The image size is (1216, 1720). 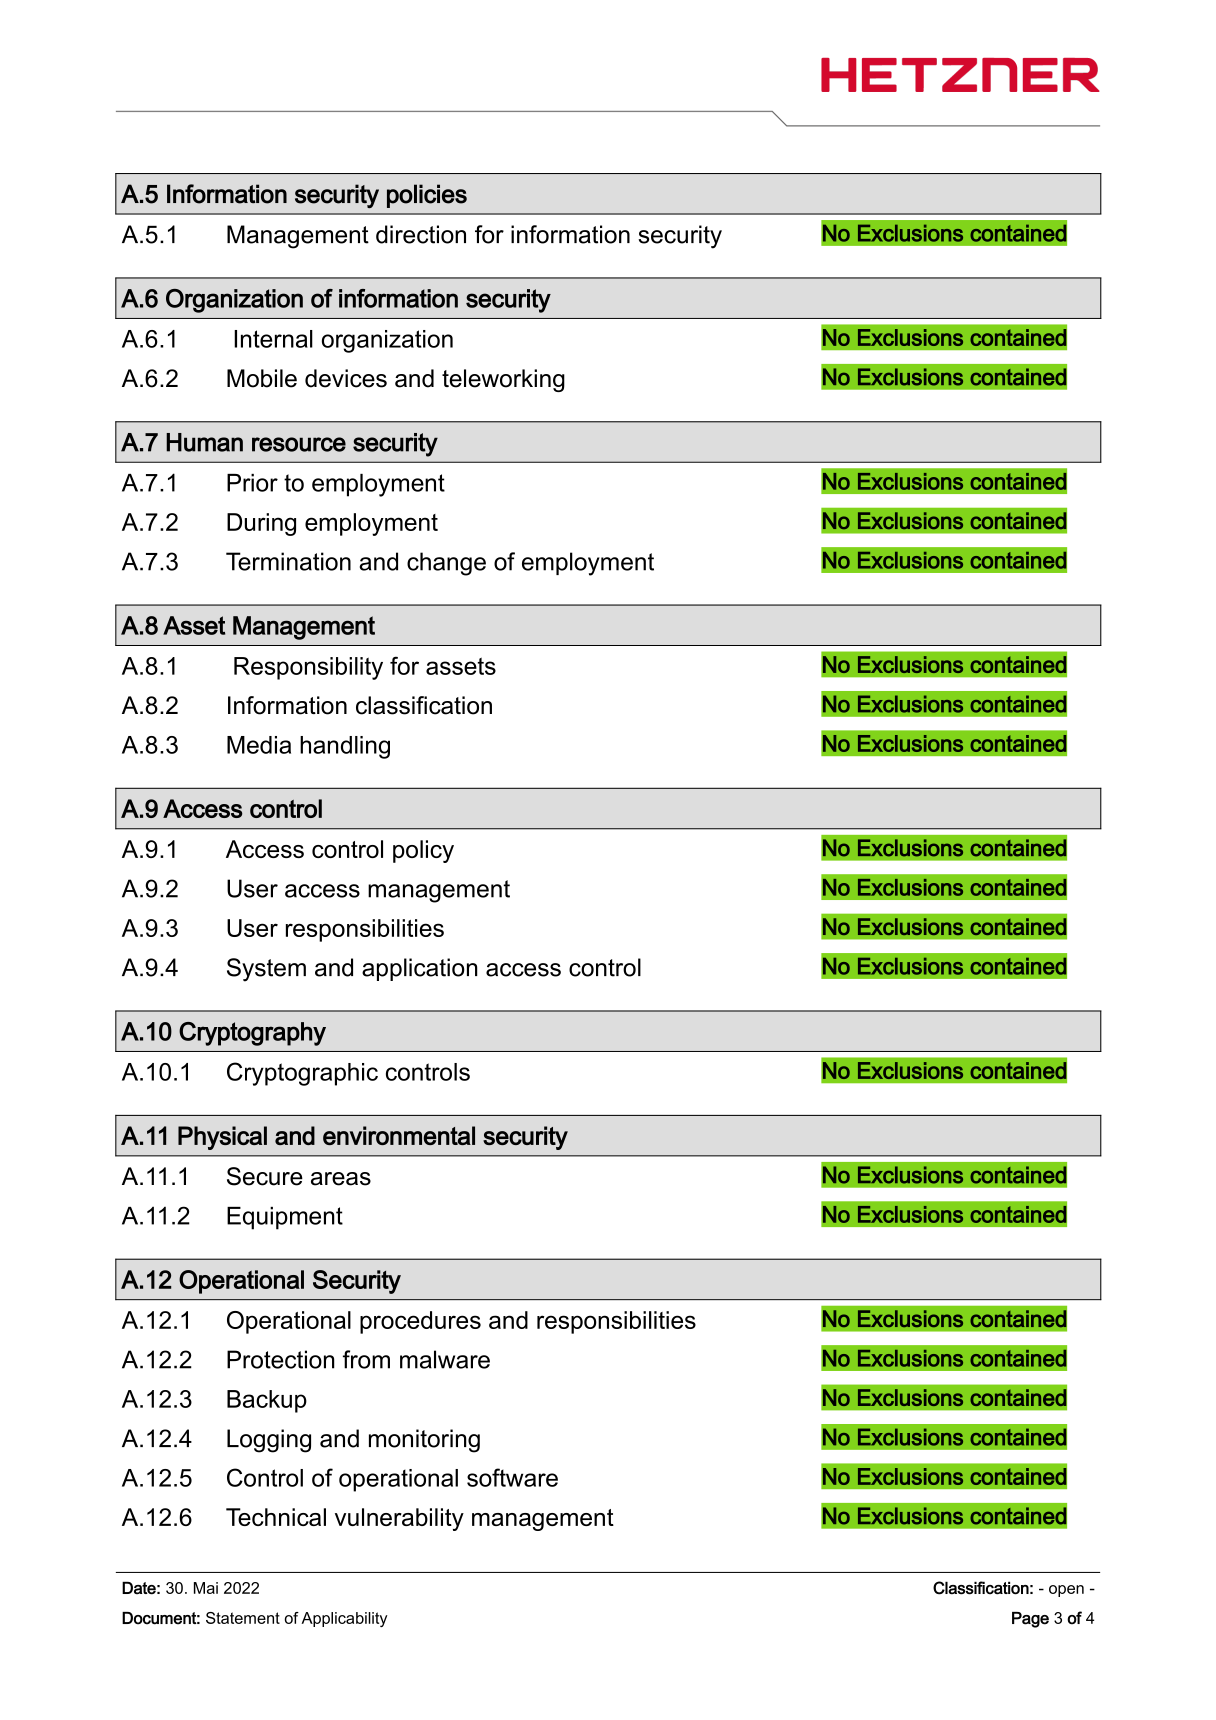 What do you see at coordinates (420, 1322) in the page?
I see `procedures` at bounding box center [420, 1322].
